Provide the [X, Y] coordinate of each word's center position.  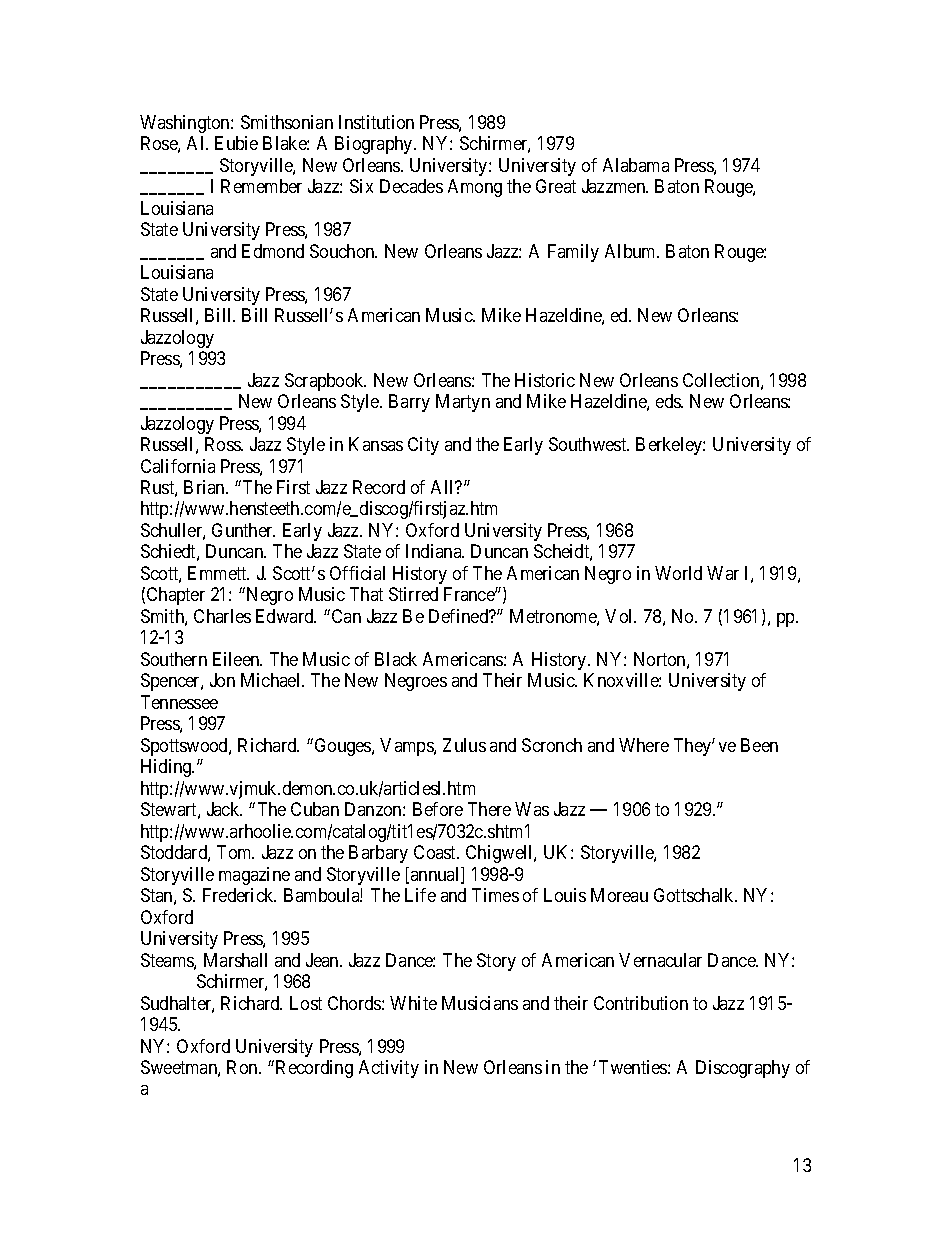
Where [644, 745]
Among [475, 188]
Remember [261, 186]
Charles [222, 616]
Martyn [463, 403]
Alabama [636, 165]
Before [438, 809]
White [413, 1003]
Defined [460, 616]
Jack [224, 809]
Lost [306, 1003]
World [678, 573]
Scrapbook [325, 382]
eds [669, 401]
